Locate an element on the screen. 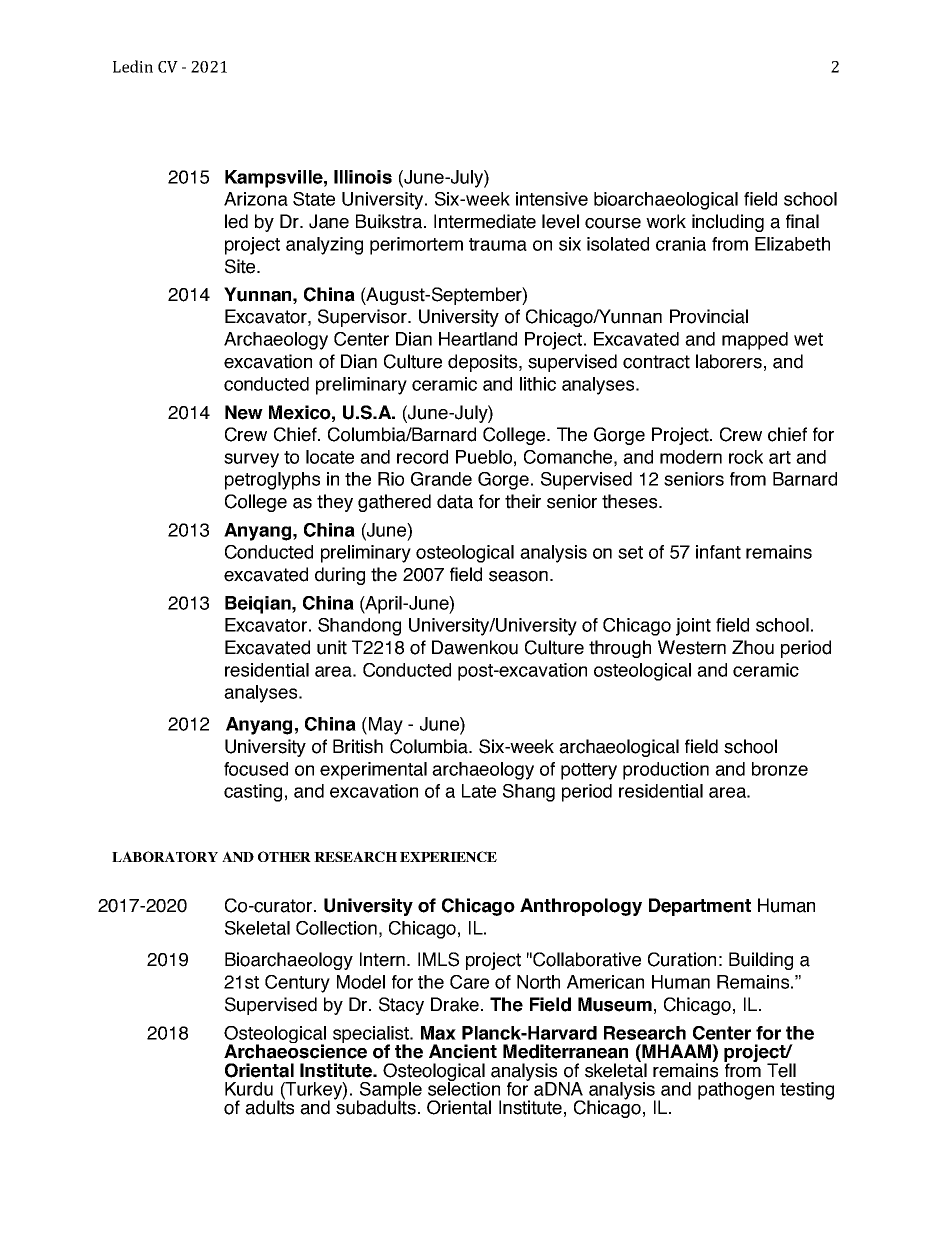  bronze is located at coordinates (780, 769).
